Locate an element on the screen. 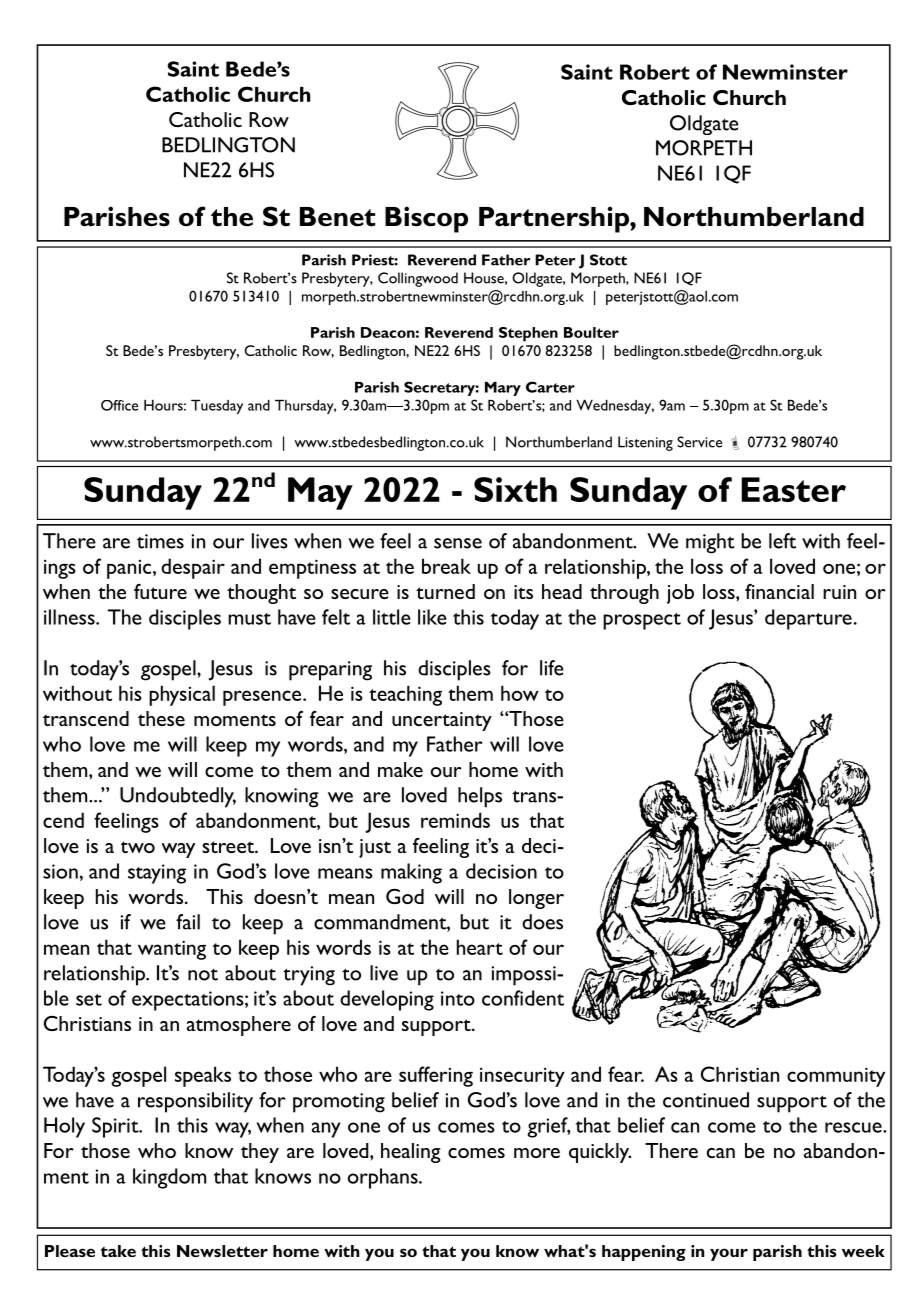 This screenshot has height=1308, width=924. Office is located at coordinates (119, 405).
